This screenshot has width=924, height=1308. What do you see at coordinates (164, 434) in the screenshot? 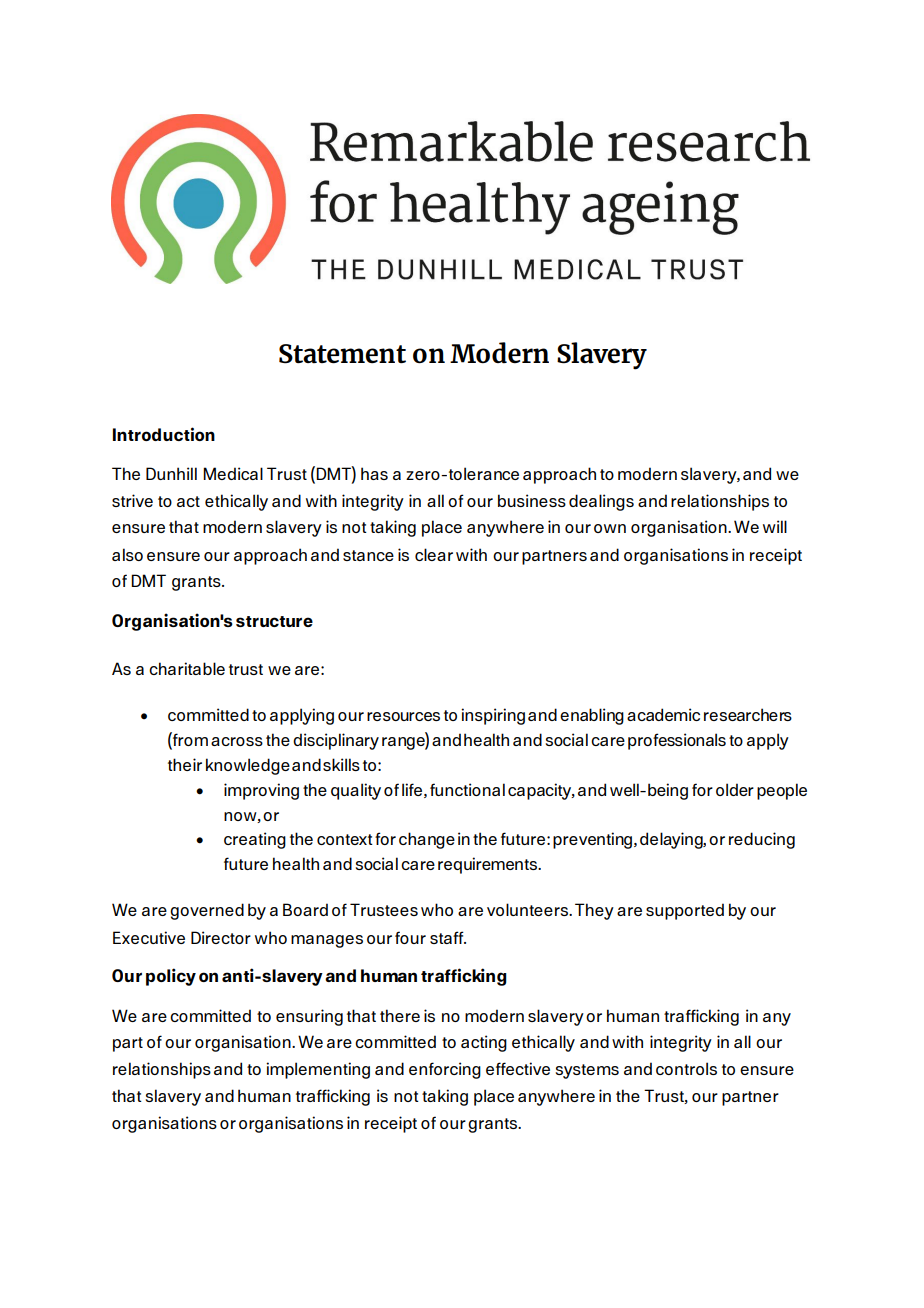
I see `Introduction` at bounding box center [164, 434].
